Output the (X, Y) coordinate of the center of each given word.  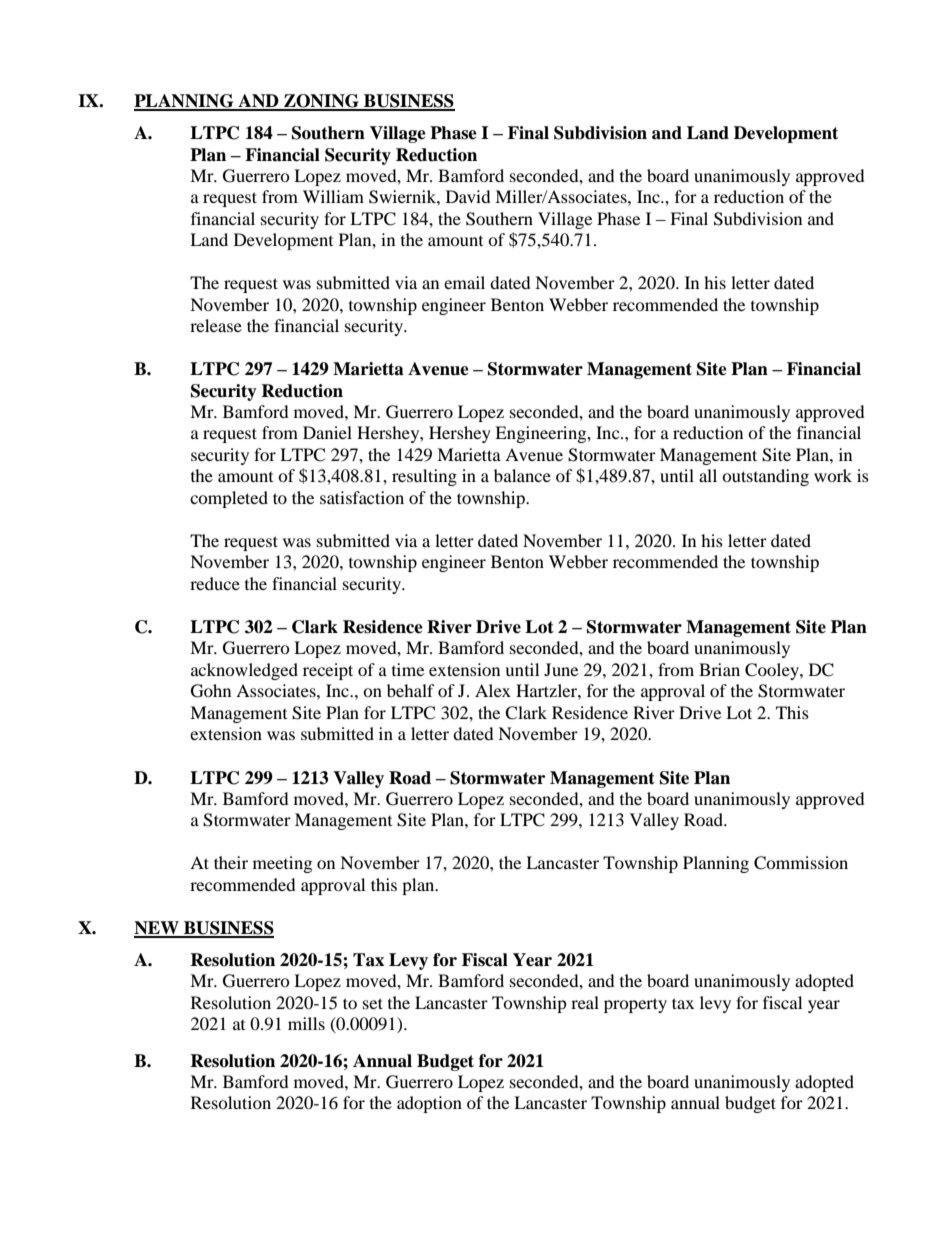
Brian (719, 669)
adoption (429, 1104)
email (464, 282)
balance (522, 475)
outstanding (765, 477)
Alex (493, 690)
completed (229, 499)
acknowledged (244, 671)
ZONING (321, 102)
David (468, 196)
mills (306, 1023)
